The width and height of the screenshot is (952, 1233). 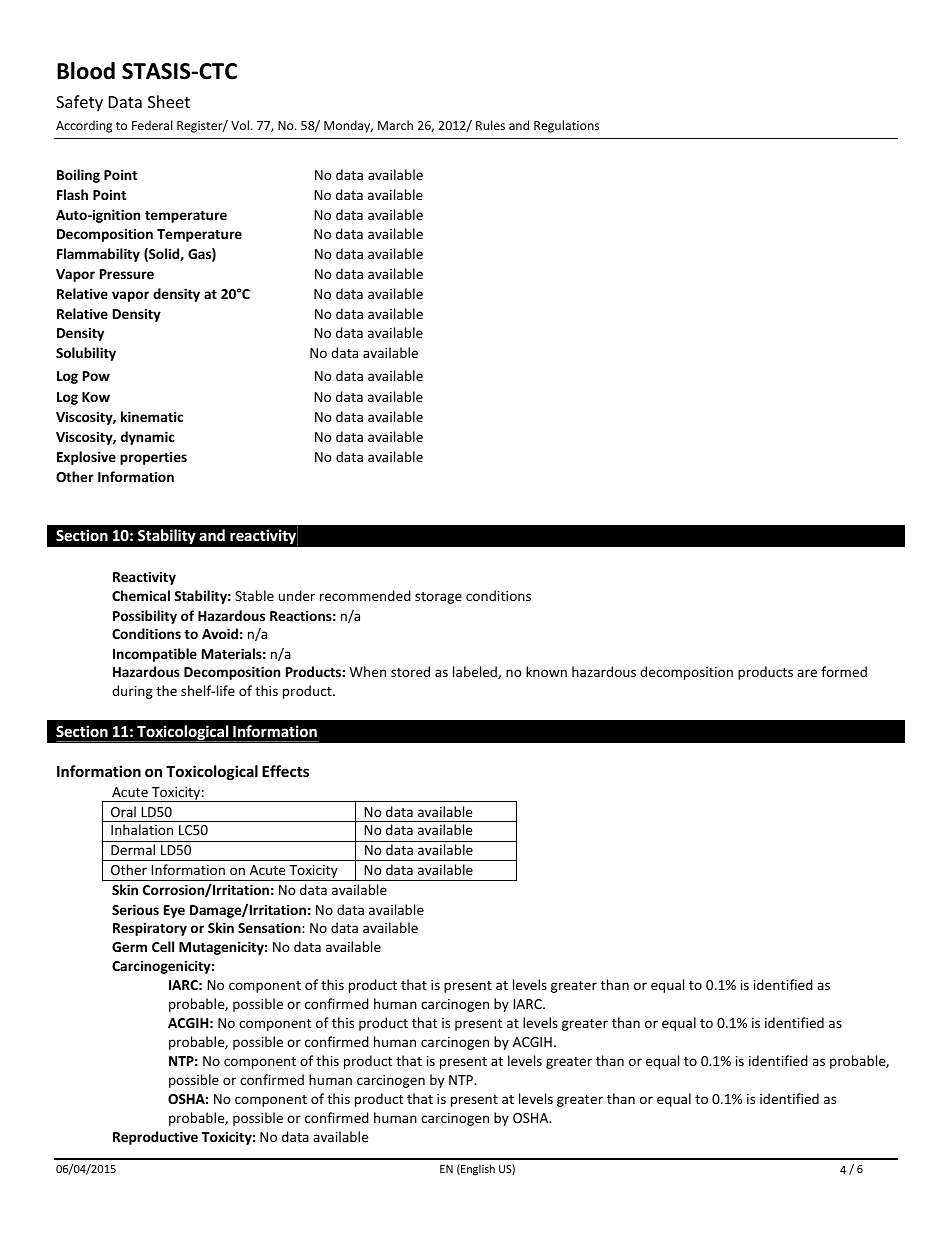 What do you see at coordinates (566, 126) in the screenshot?
I see `Regulations` at bounding box center [566, 126].
